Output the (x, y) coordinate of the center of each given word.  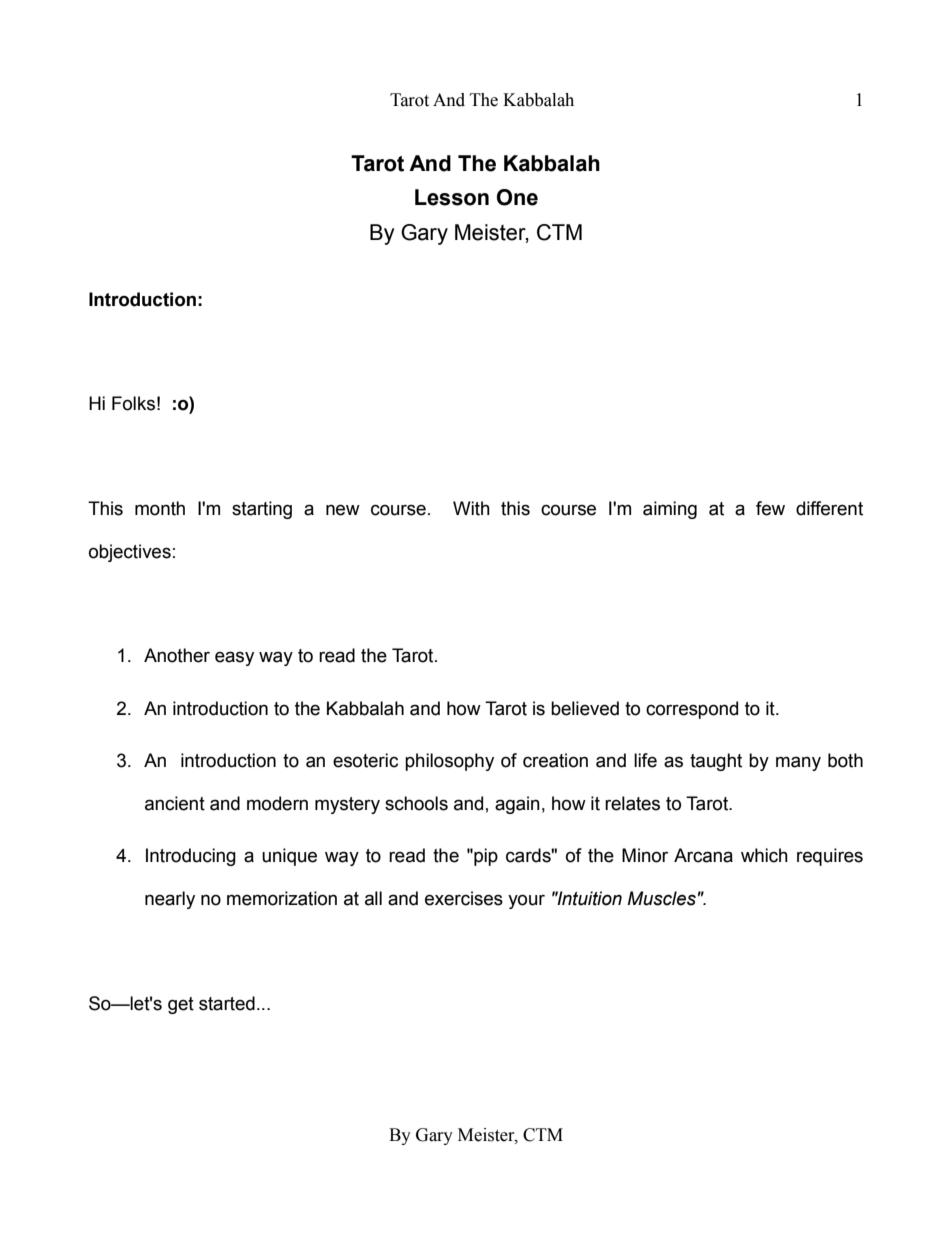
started (227, 1003)
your (526, 901)
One (517, 197)
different (829, 508)
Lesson (452, 197)
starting (262, 510)
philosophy (449, 762)
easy (234, 658)
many (798, 763)
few (770, 508)
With (471, 508)
